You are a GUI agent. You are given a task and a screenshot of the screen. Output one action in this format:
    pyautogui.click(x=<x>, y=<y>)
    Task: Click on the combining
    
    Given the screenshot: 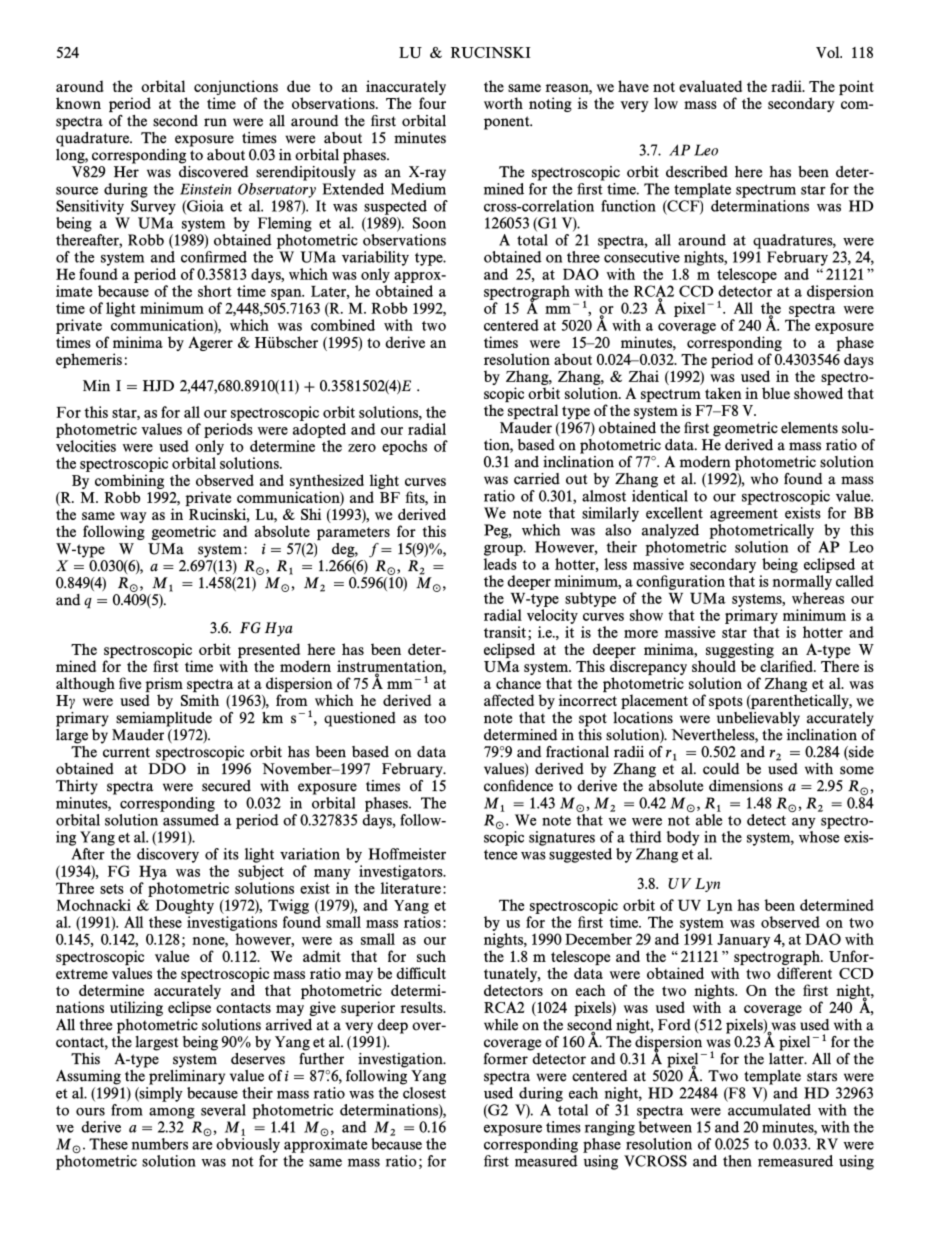 What is the action you would take?
    pyautogui.click(x=129, y=481)
